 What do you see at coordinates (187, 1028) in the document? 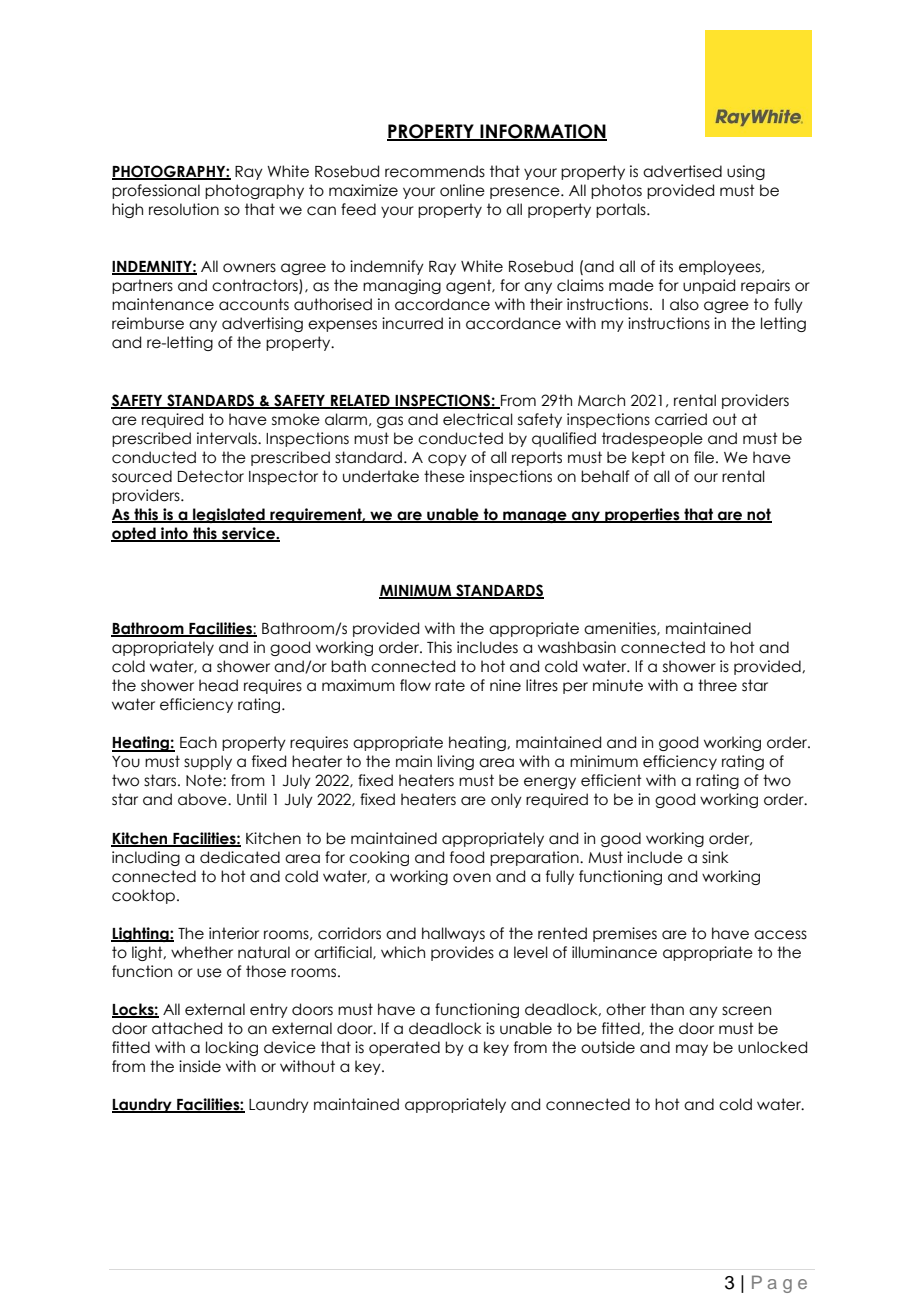
I see `attached` at bounding box center [187, 1028].
